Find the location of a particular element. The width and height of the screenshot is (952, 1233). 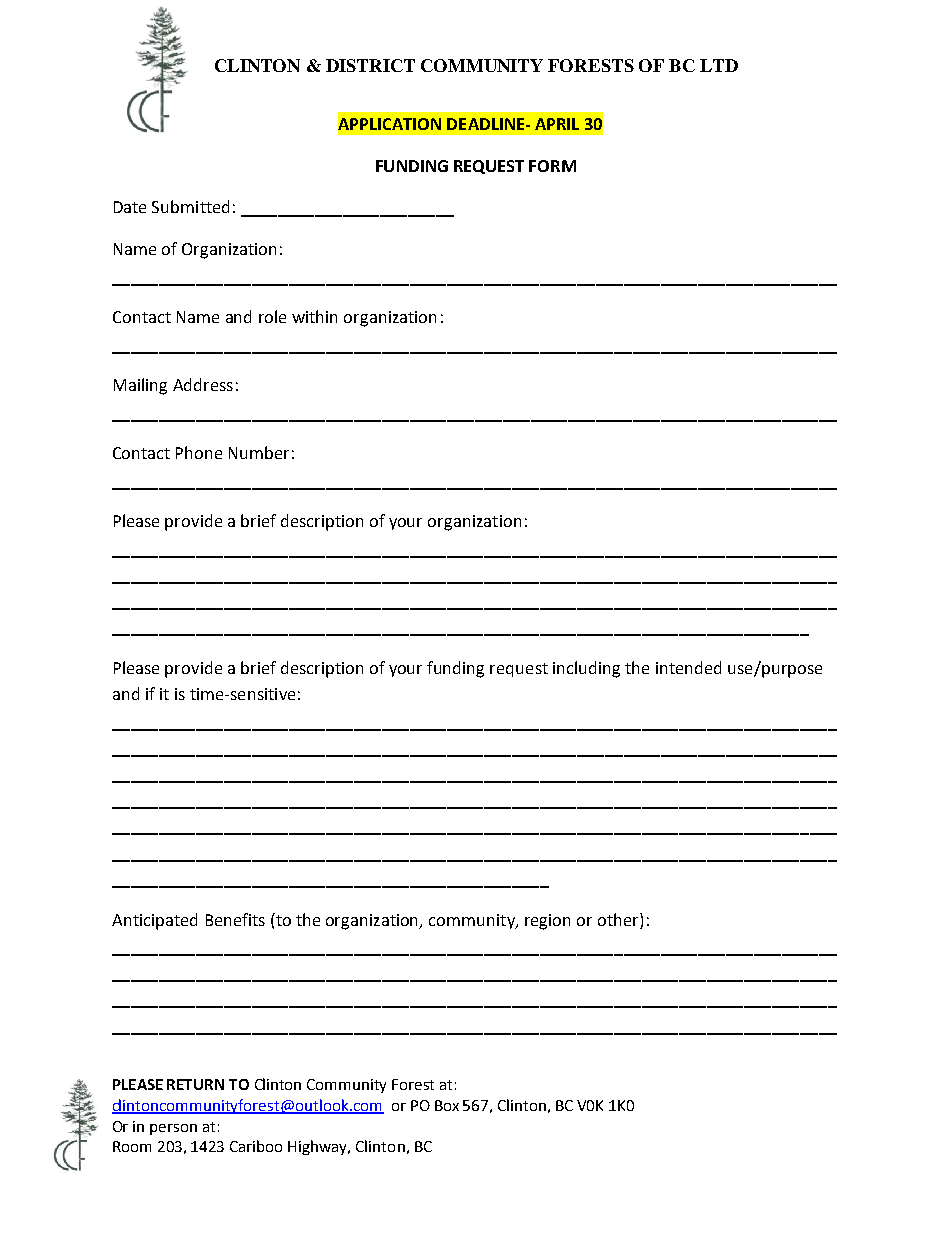

LTD is located at coordinates (719, 65).
